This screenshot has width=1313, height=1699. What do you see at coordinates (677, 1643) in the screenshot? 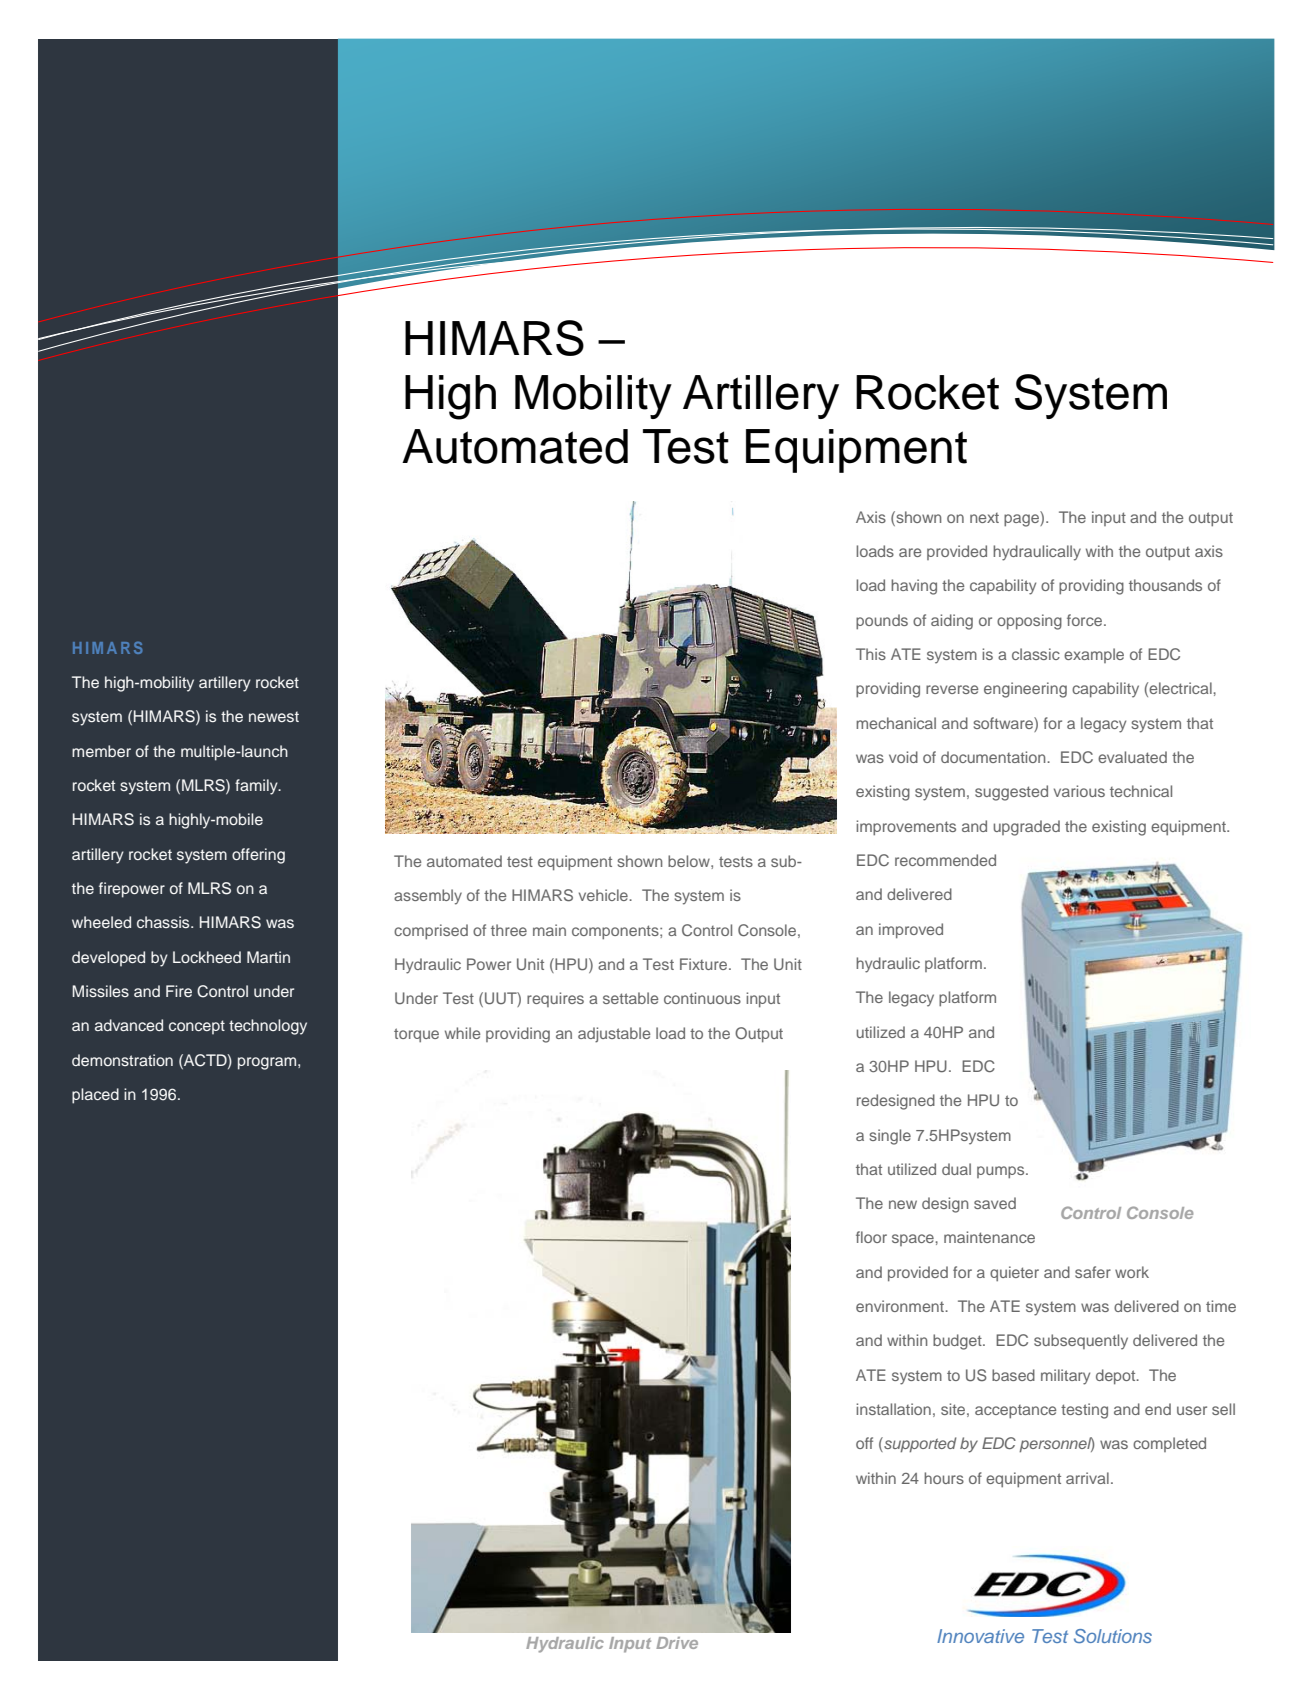
I see `Drive` at bounding box center [677, 1643].
